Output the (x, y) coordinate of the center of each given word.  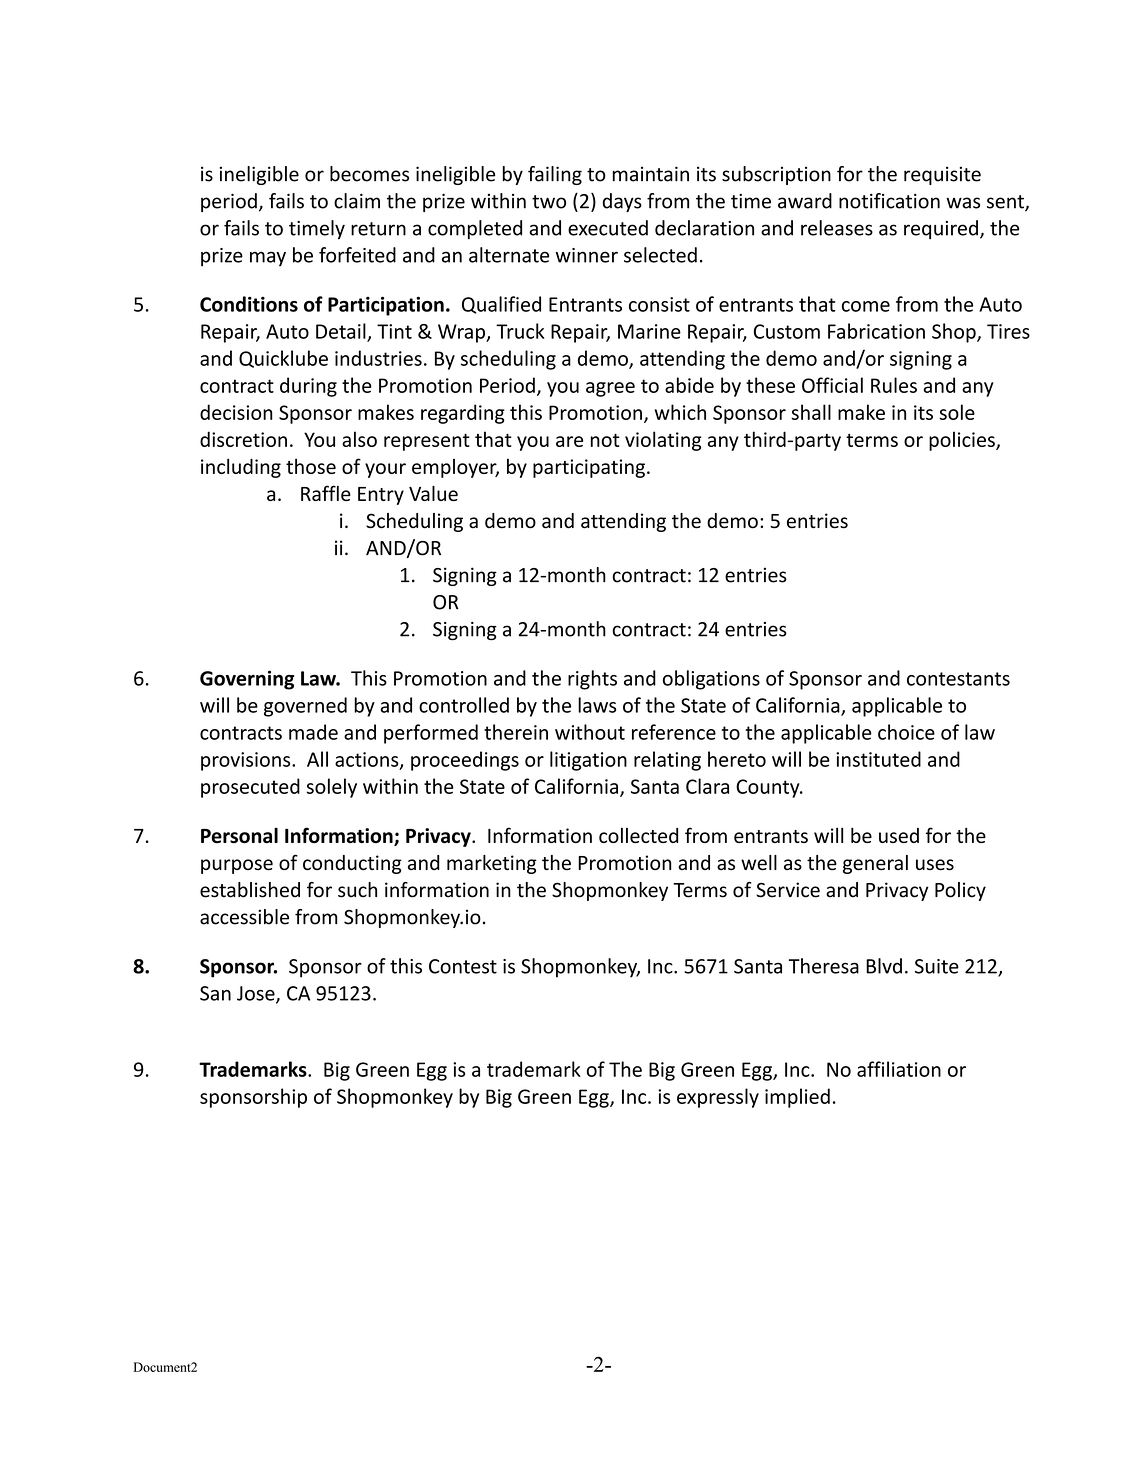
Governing (247, 680)
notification (889, 201)
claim (357, 201)
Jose (257, 994)
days (622, 202)
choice (906, 732)
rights (592, 680)
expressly (718, 1098)
